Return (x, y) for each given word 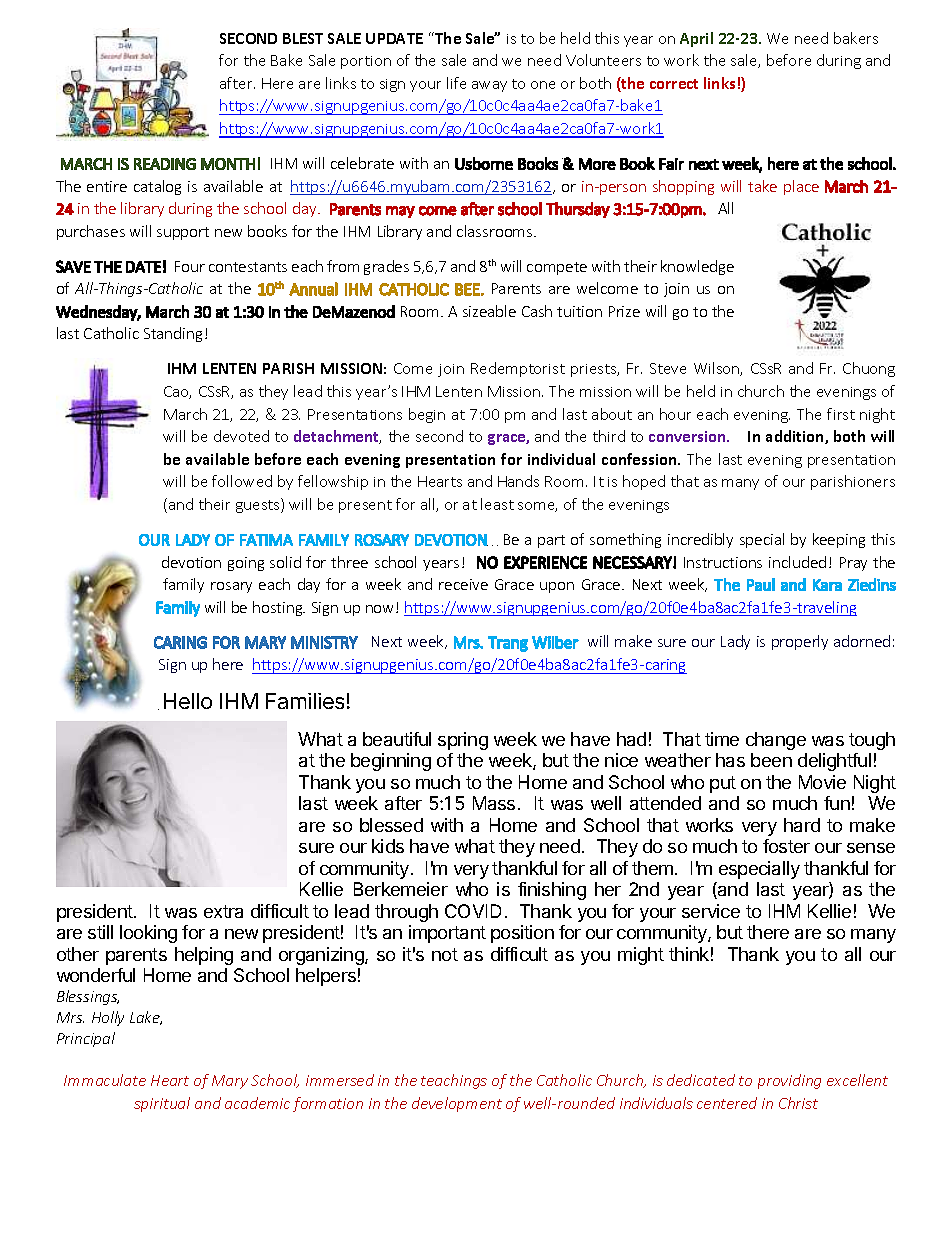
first (841, 414)
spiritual (162, 1104)
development (457, 1104)
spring (463, 741)
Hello (188, 701)
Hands (518, 481)
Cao (177, 392)
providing (789, 1081)
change (776, 741)
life (456, 83)
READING (165, 164)
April (696, 39)
